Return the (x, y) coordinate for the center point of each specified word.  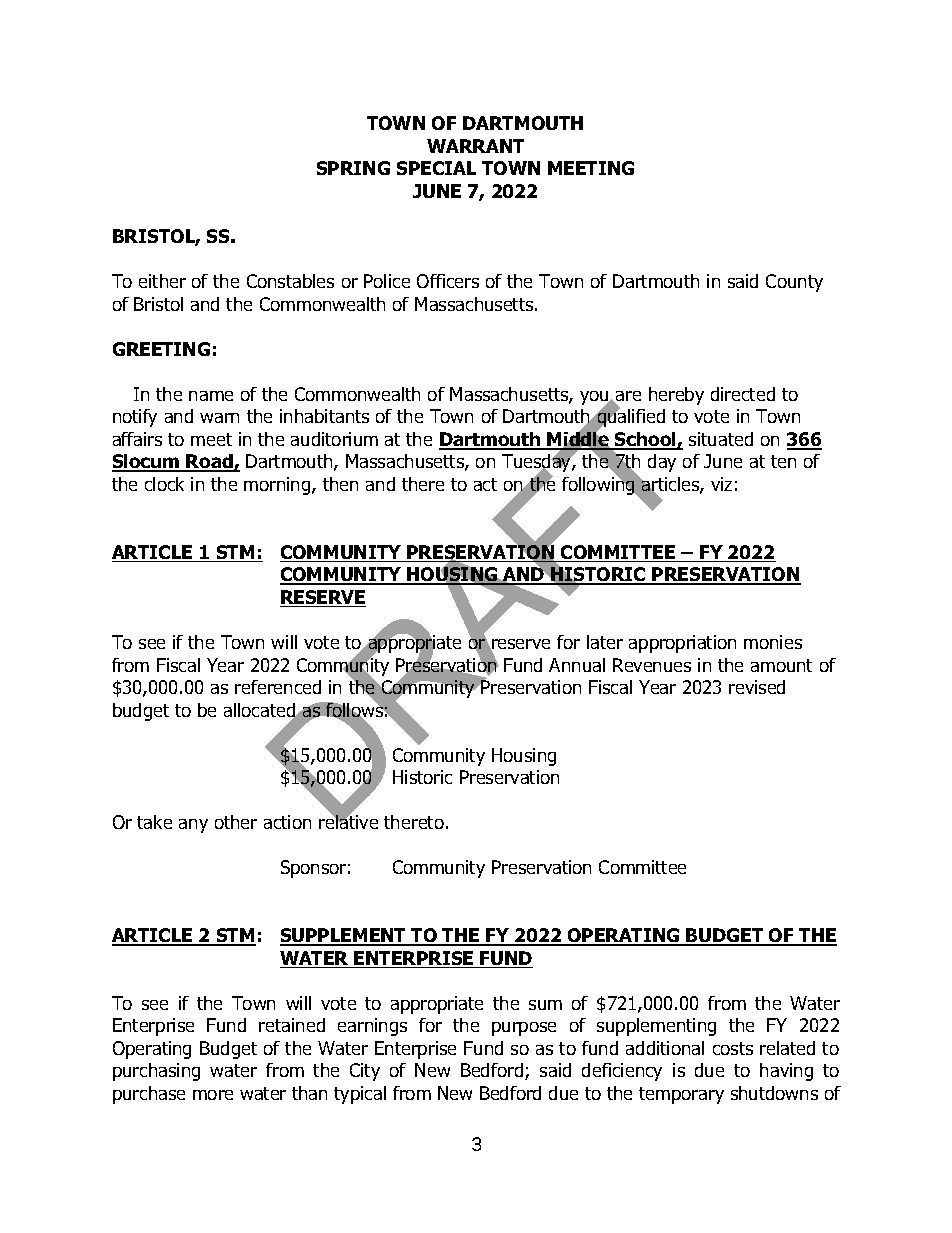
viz (721, 484)
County (794, 283)
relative (348, 821)
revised (757, 687)
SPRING (353, 168)
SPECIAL (436, 168)
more (213, 1095)
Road (210, 463)
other (236, 822)
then (340, 484)
